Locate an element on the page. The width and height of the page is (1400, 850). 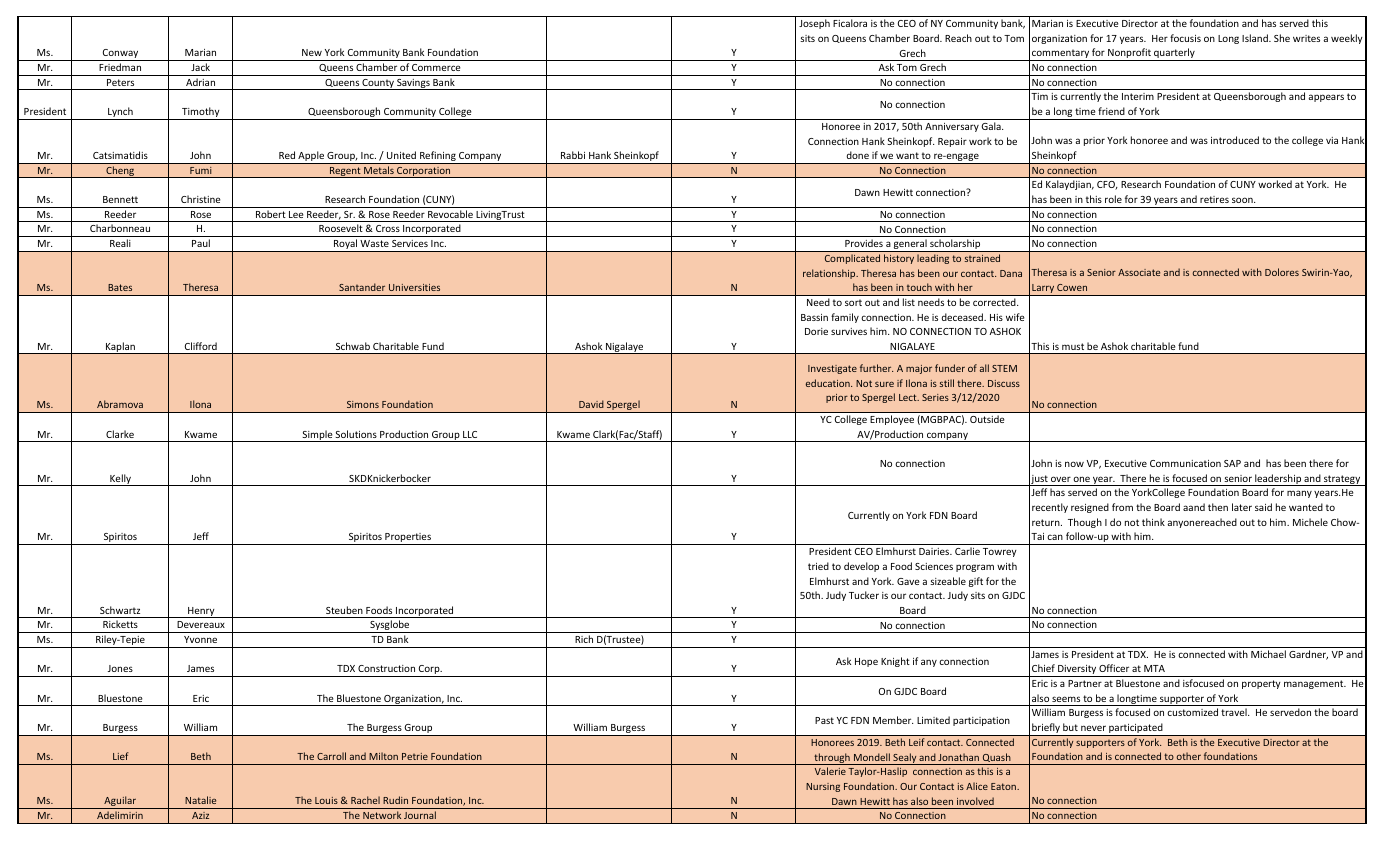
Louis is located at coordinates (326, 800).
